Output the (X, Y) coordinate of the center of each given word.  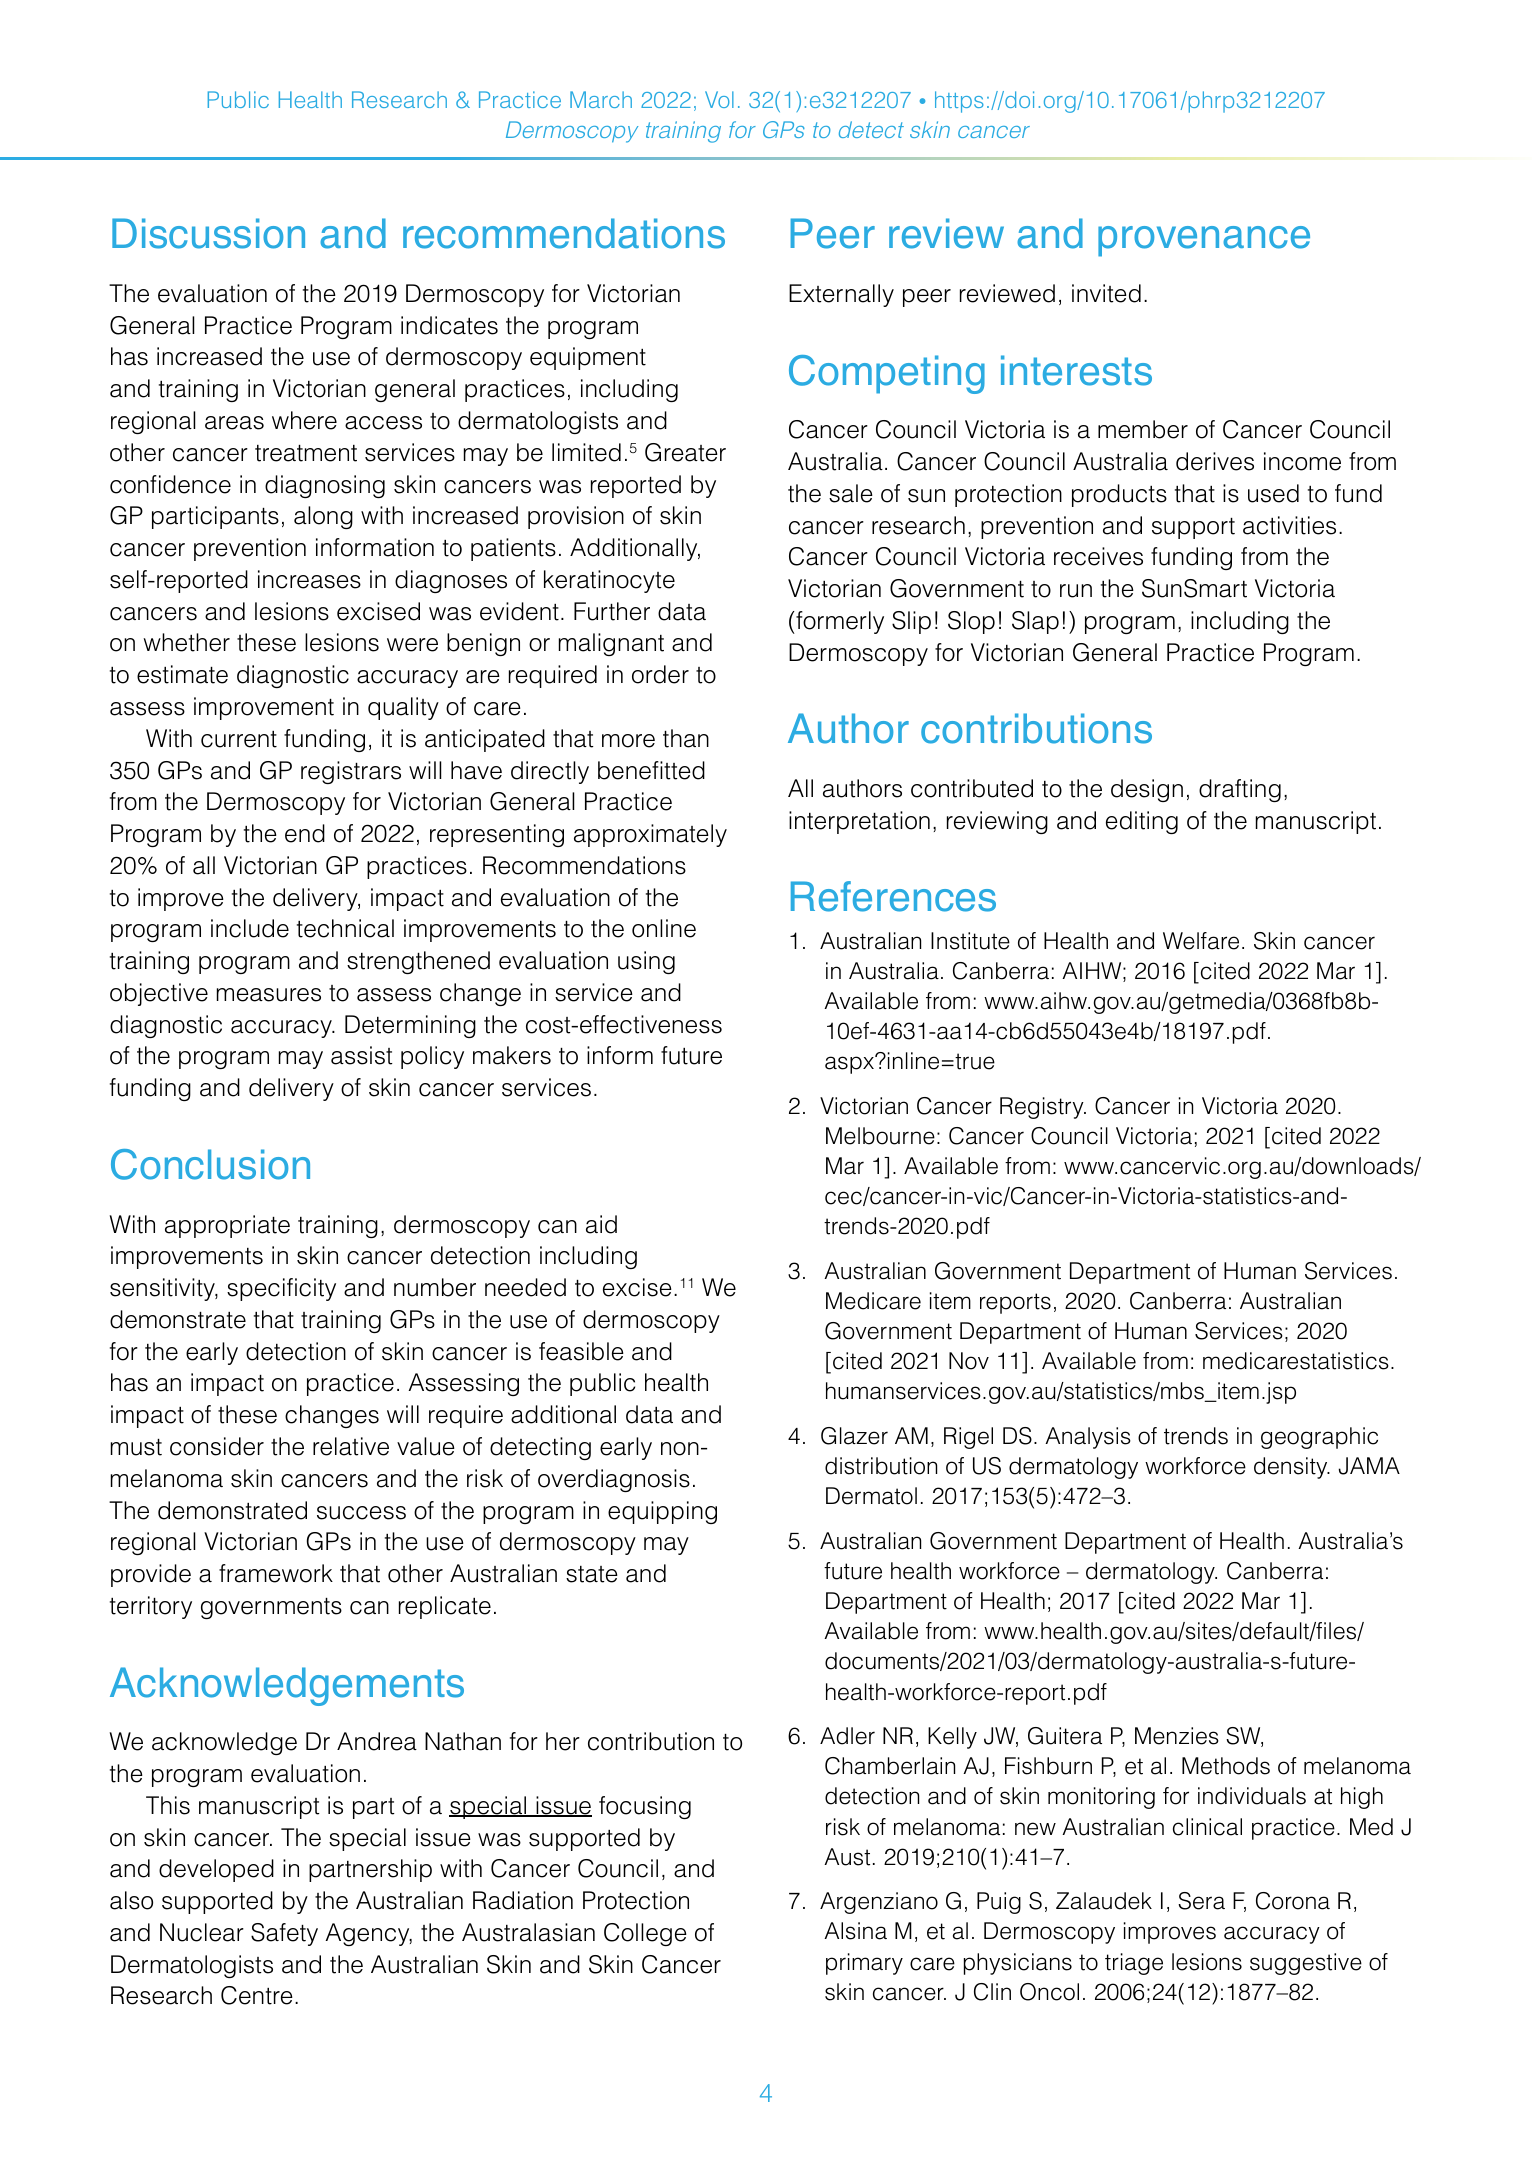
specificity (281, 1289)
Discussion (208, 233)
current (239, 739)
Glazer (854, 1436)
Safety (284, 1934)
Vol (719, 99)
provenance (1204, 241)
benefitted (651, 770)
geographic (1319, 1438)
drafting (1240, 790)
